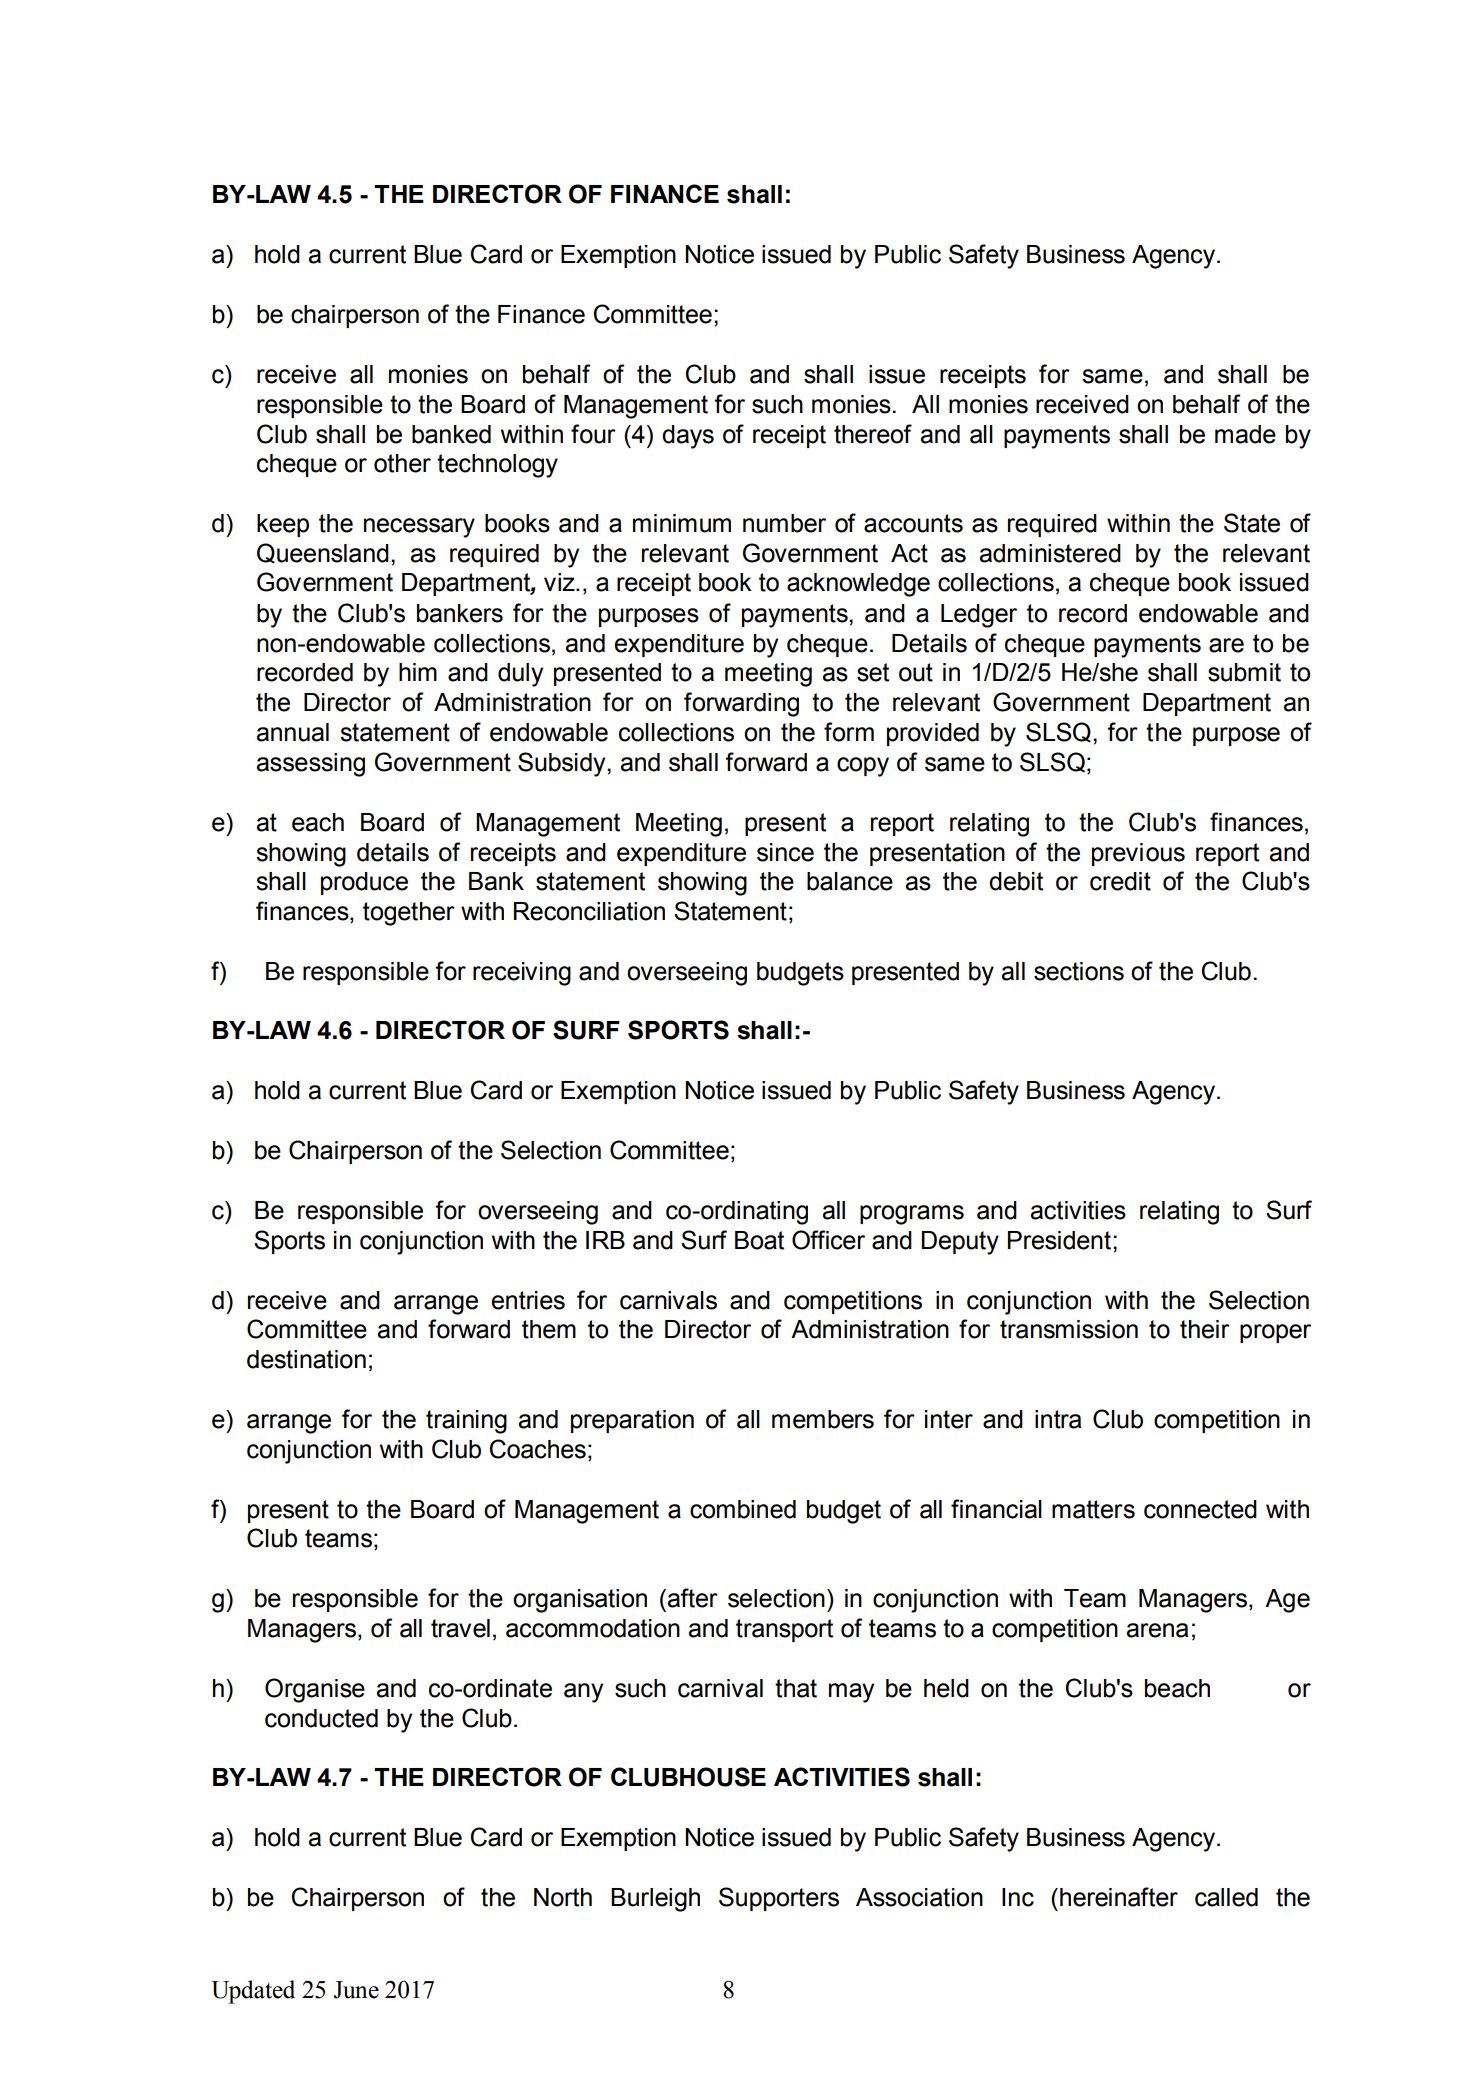 This screenshot has height=2095, width=1481. I want to click on June, so click(356, 1990).
